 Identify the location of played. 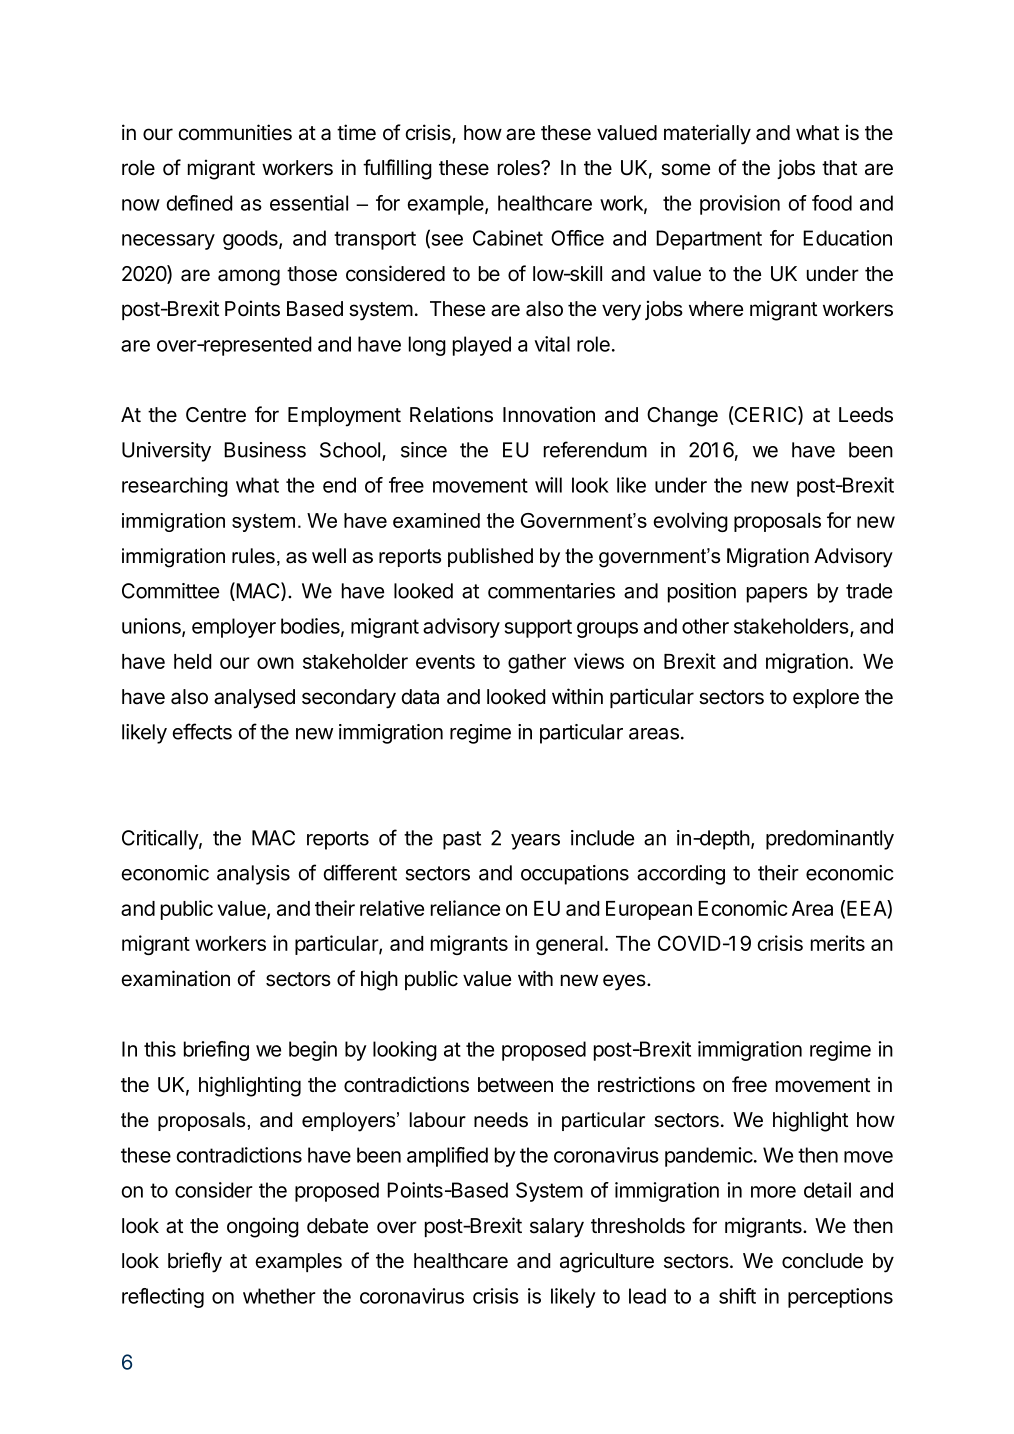
(482, 346).
